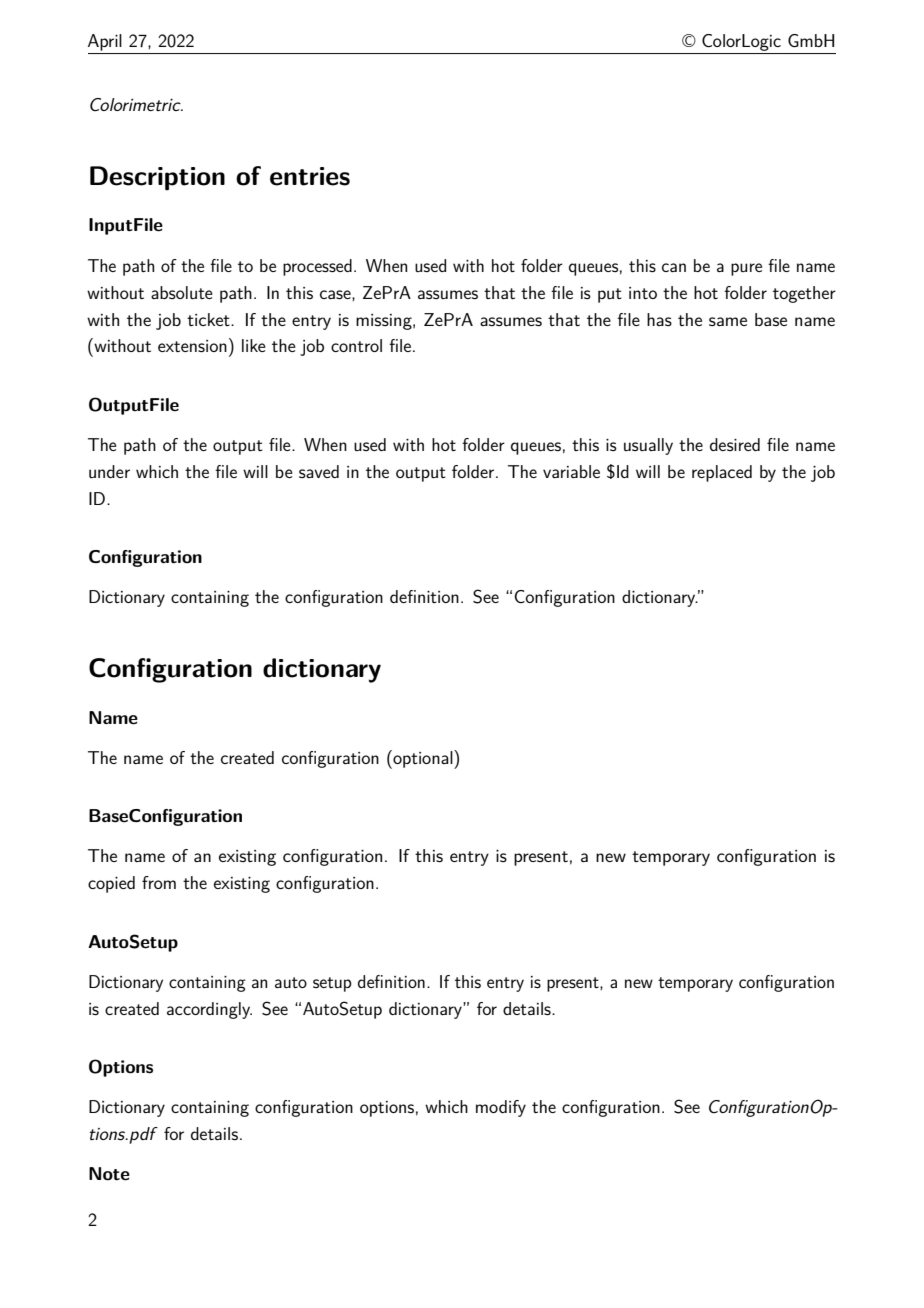 This page has width=924, height=1308. Describe the element at coordinates (746, 269) in the page. I see `pure` at that location.
